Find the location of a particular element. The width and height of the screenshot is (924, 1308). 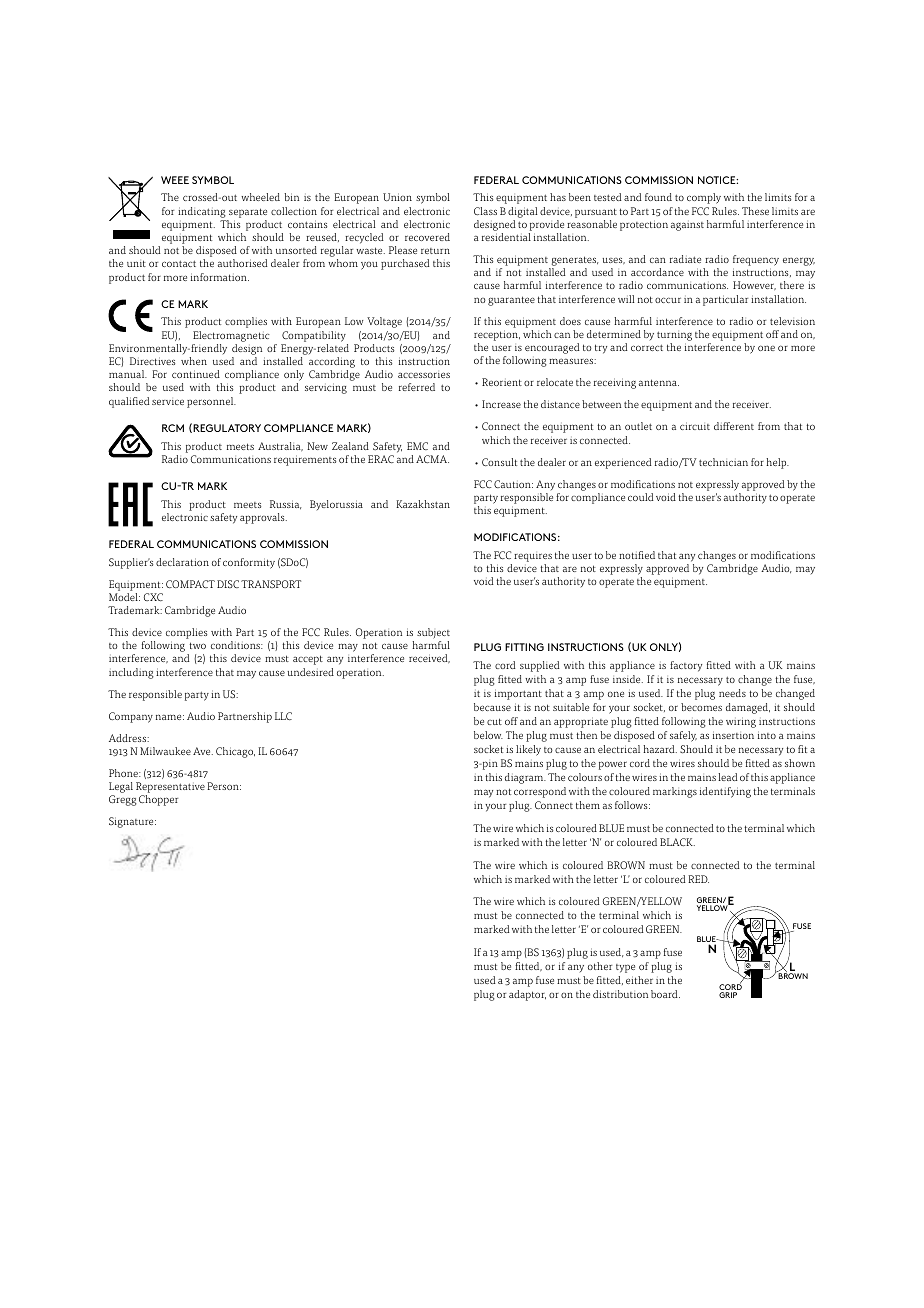

comply is located at coordinates (704, 198).
